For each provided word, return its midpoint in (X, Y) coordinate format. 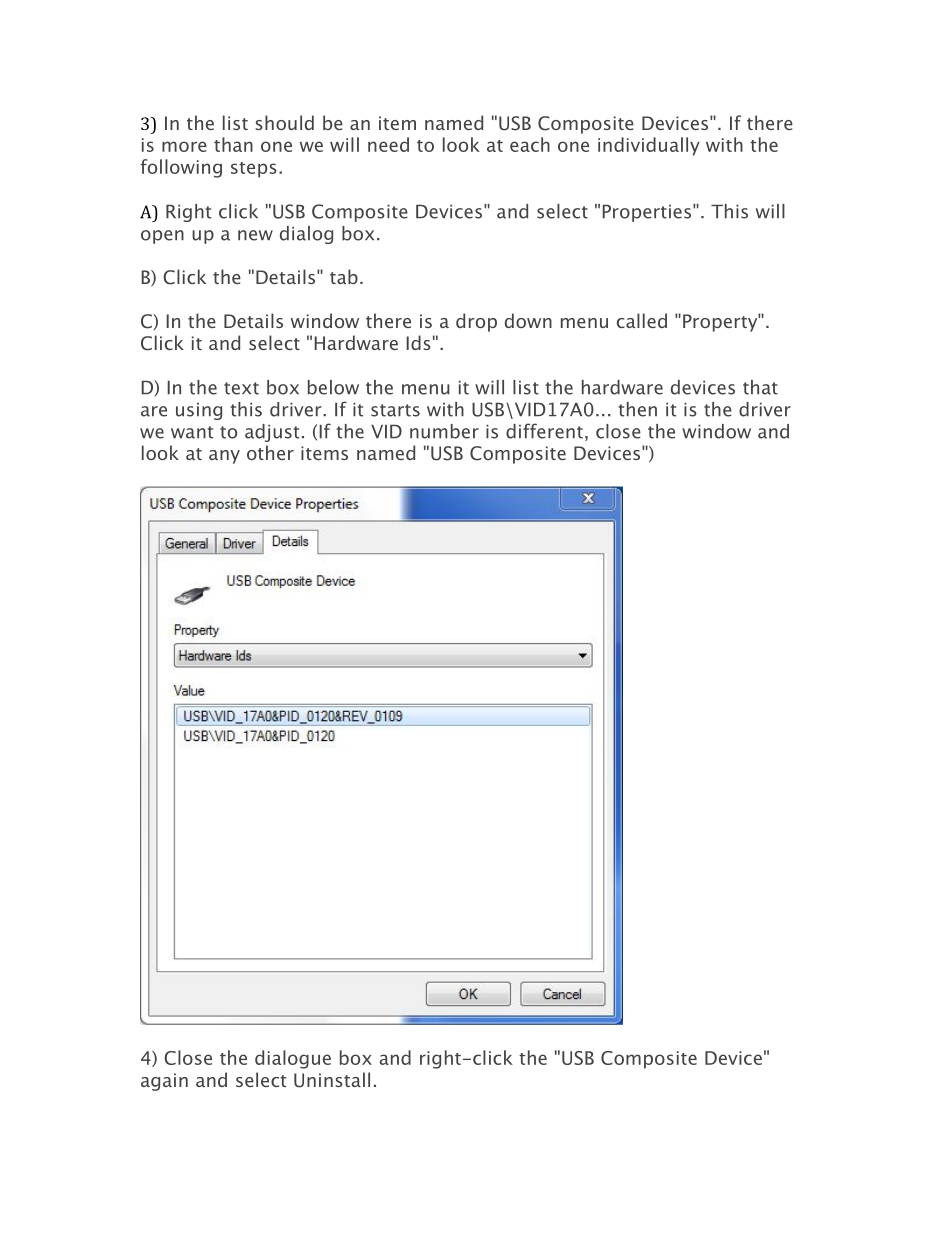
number (444, 431)
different (544, 431)
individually (649, 146)
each (530, 144)
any (224, 457)
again (164, 1082)
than (233, 144)
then (637, 409)
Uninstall (332, 1080)
